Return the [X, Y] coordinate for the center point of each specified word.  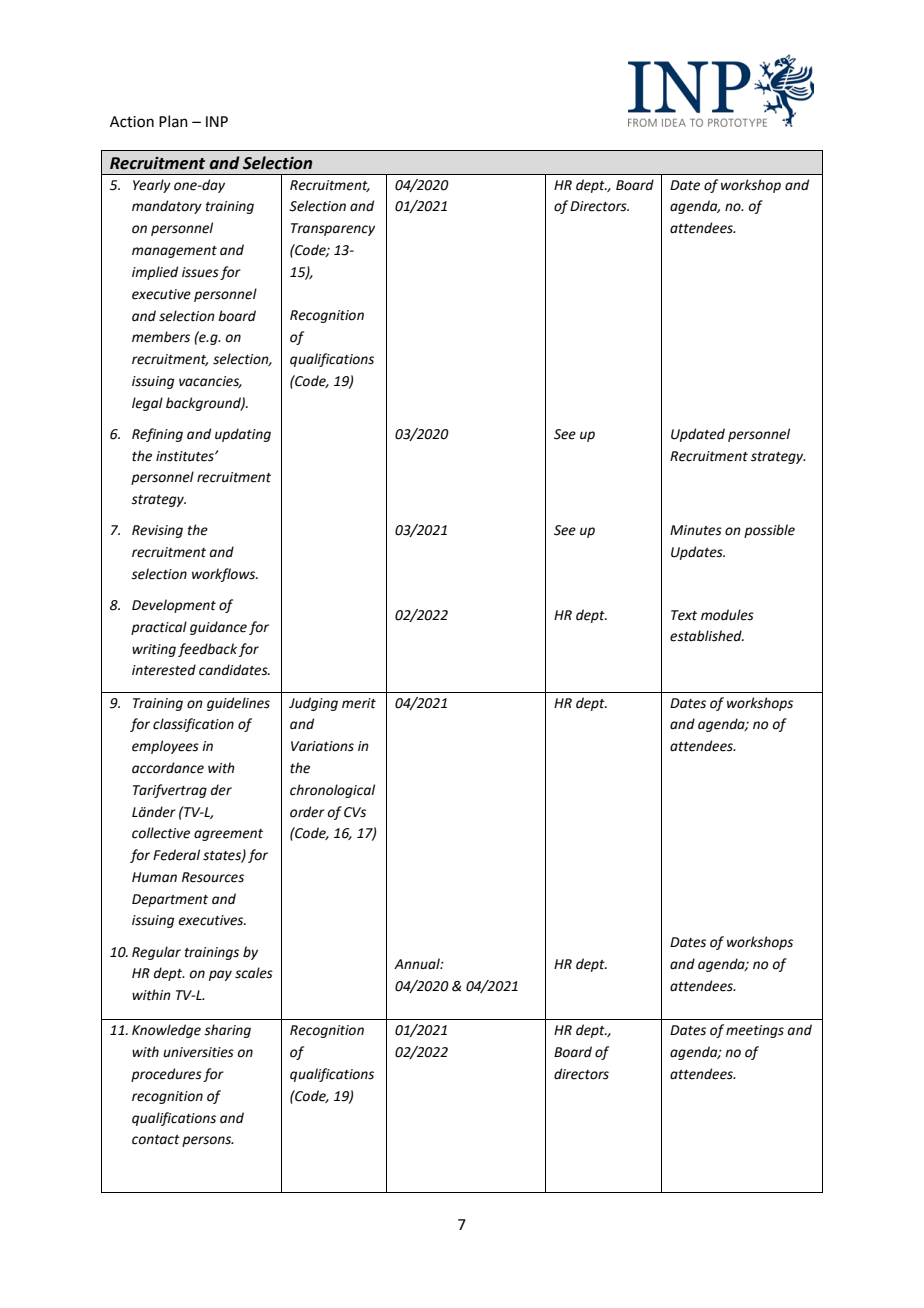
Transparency [333, 229]
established [707, 636]
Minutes [696, 530]
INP [217, 121]
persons [207, 1141]
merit [359, 703]
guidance [218, 628]
